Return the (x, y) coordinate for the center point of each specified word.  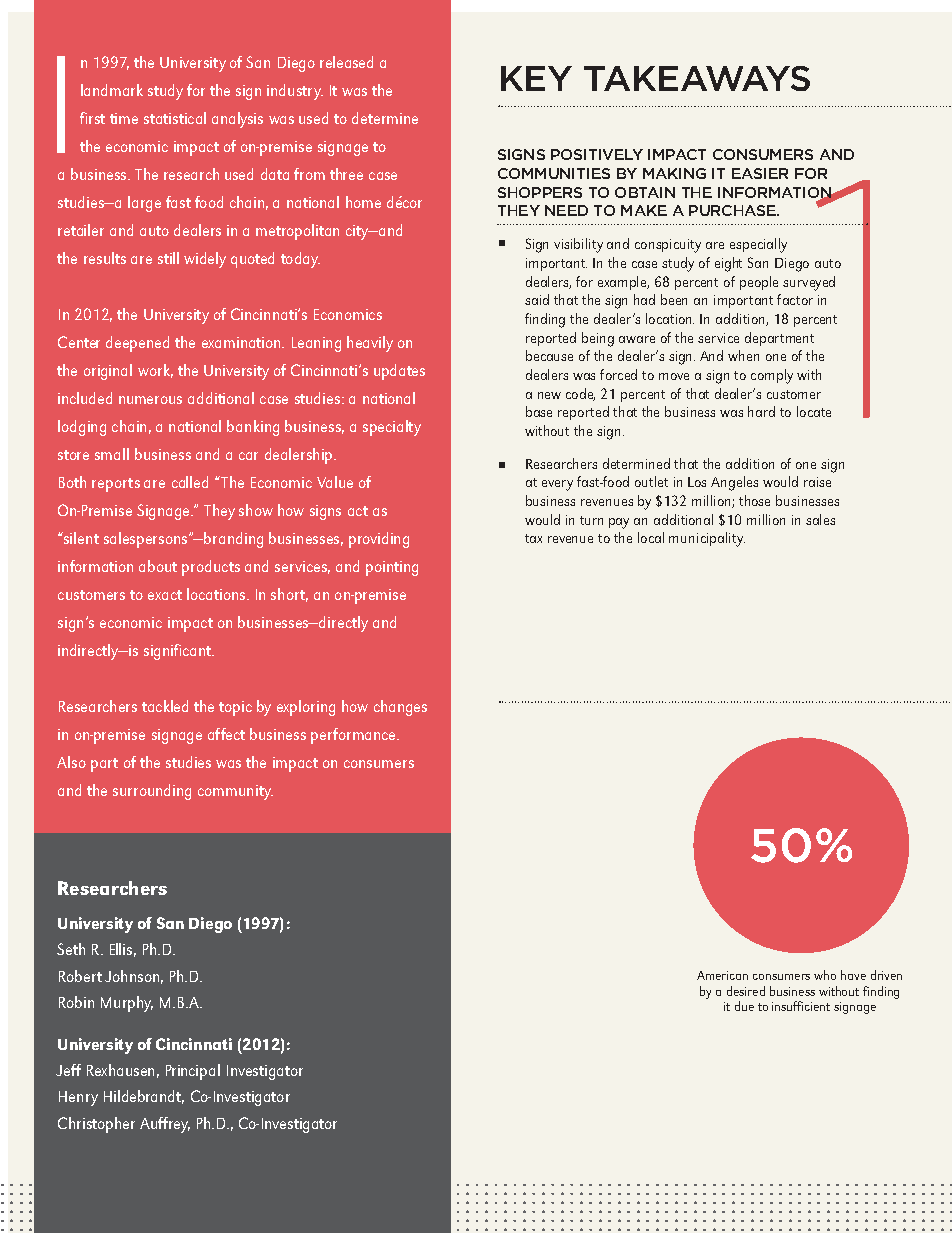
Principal (193, 1072)
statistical (175, 118)
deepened (137, 344)
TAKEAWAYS (697, 78)
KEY (536, 78)
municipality (707, 539)
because (549, 355)
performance (354, 736)
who (825, 975)
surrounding (152, 792)
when (743, 355)
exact (165, 595)
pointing (392, 568)
